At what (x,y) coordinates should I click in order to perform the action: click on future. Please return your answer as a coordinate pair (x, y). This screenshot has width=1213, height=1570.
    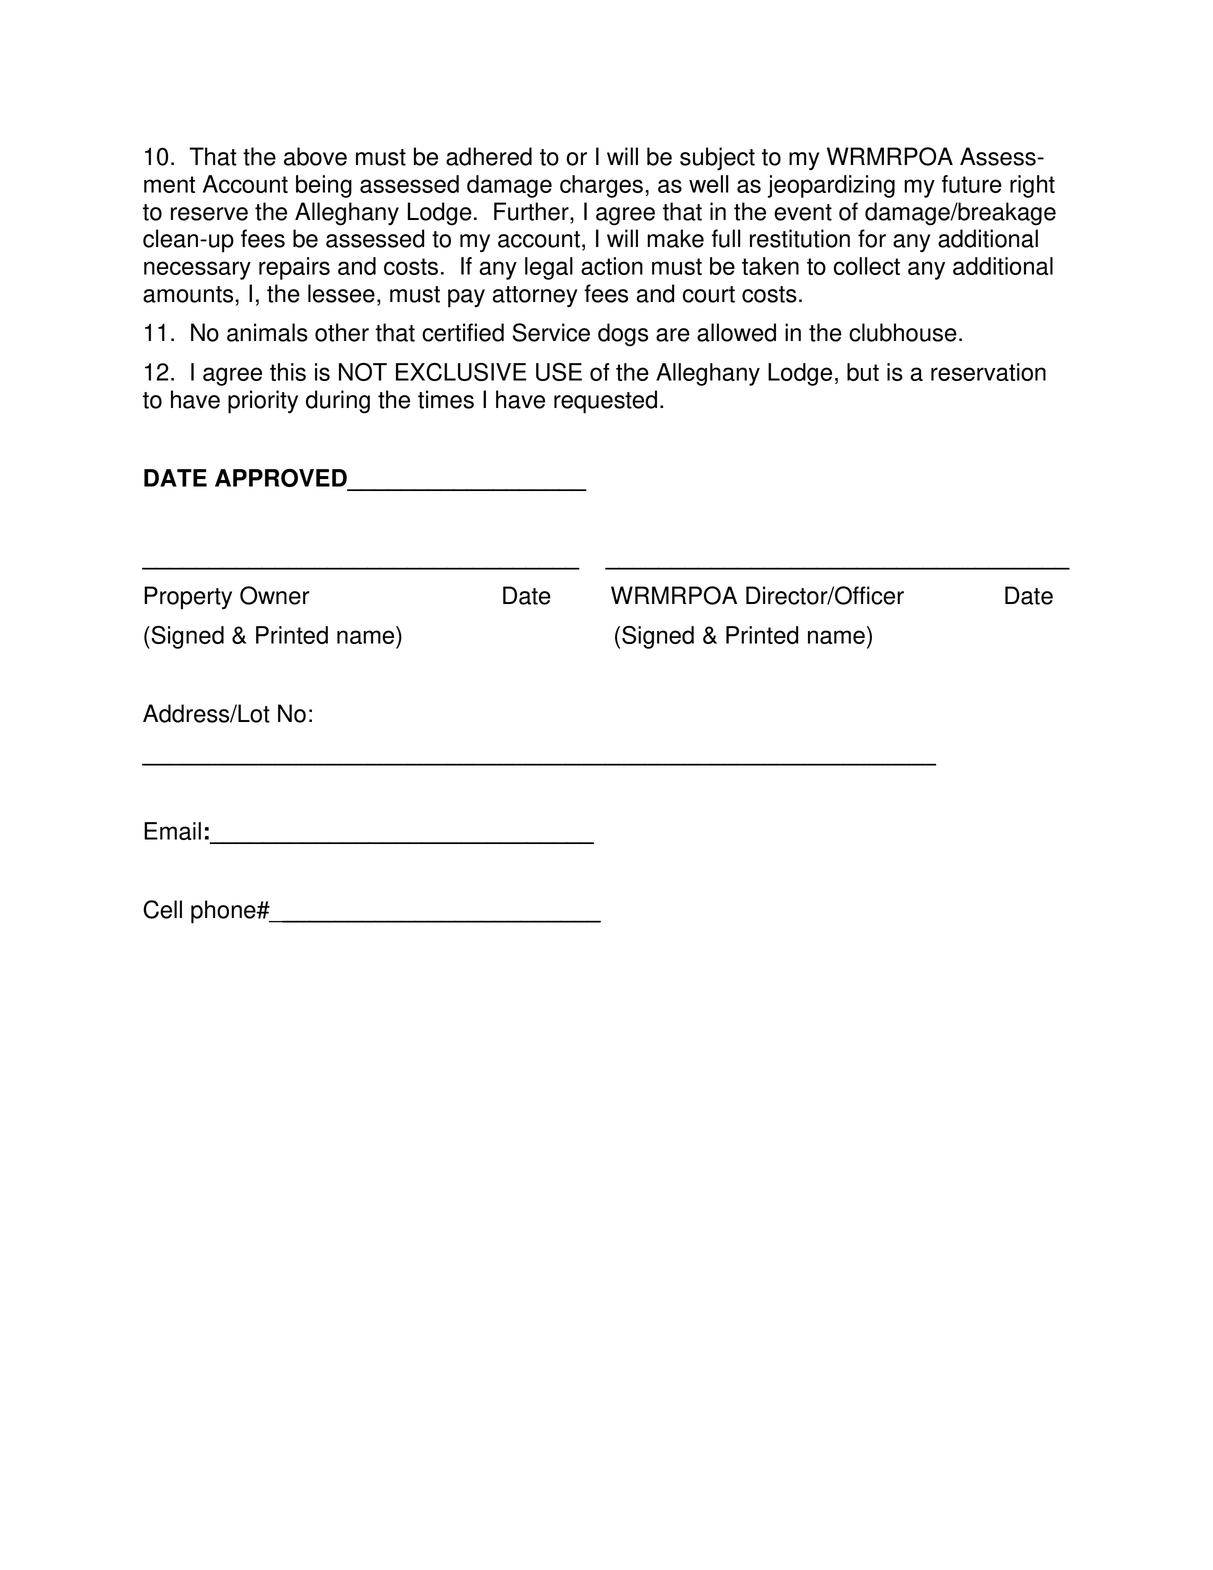
    Looking at the image, I should click on (972, 184).
